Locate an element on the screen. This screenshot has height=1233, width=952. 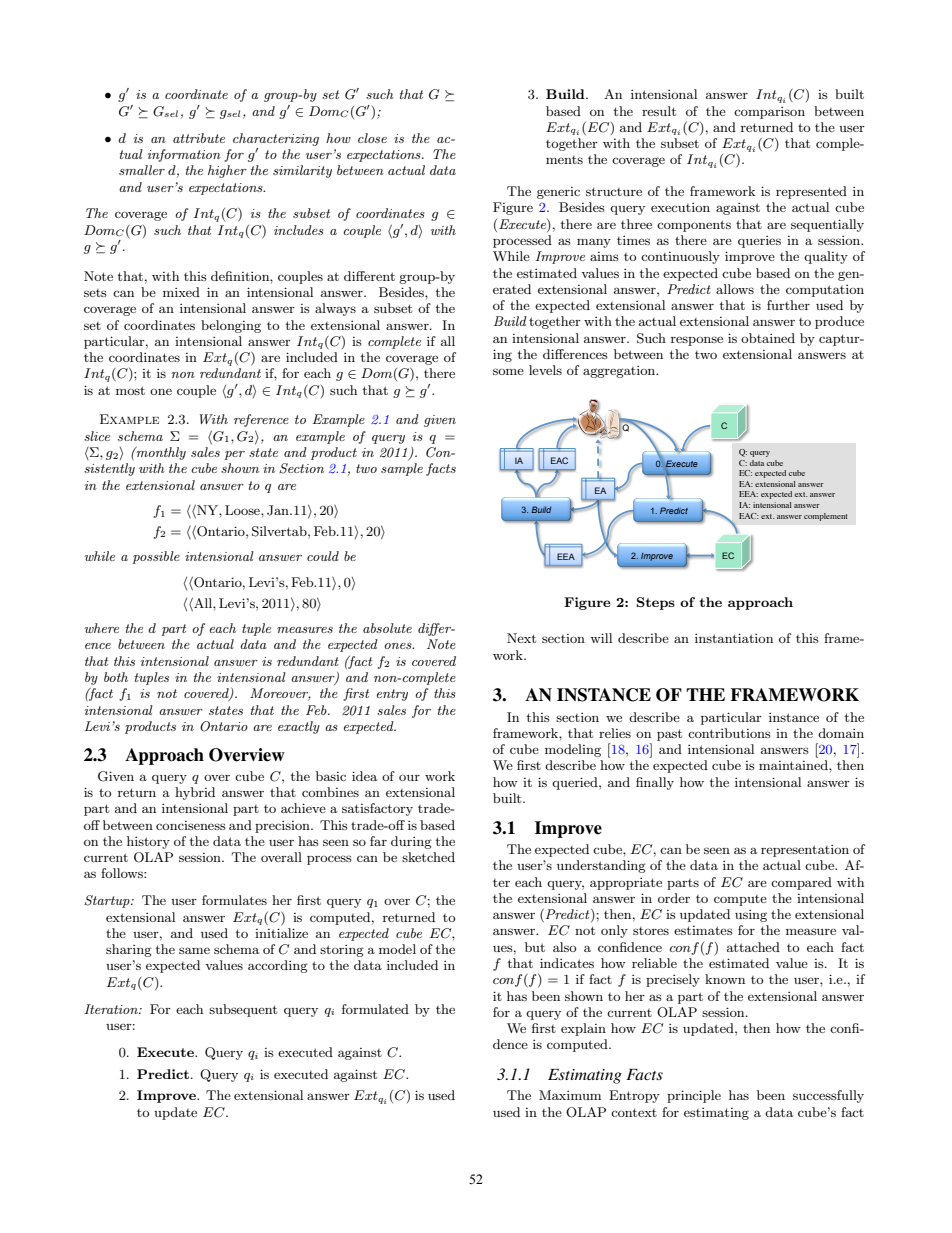
most is located at coordinates (130, 390).
